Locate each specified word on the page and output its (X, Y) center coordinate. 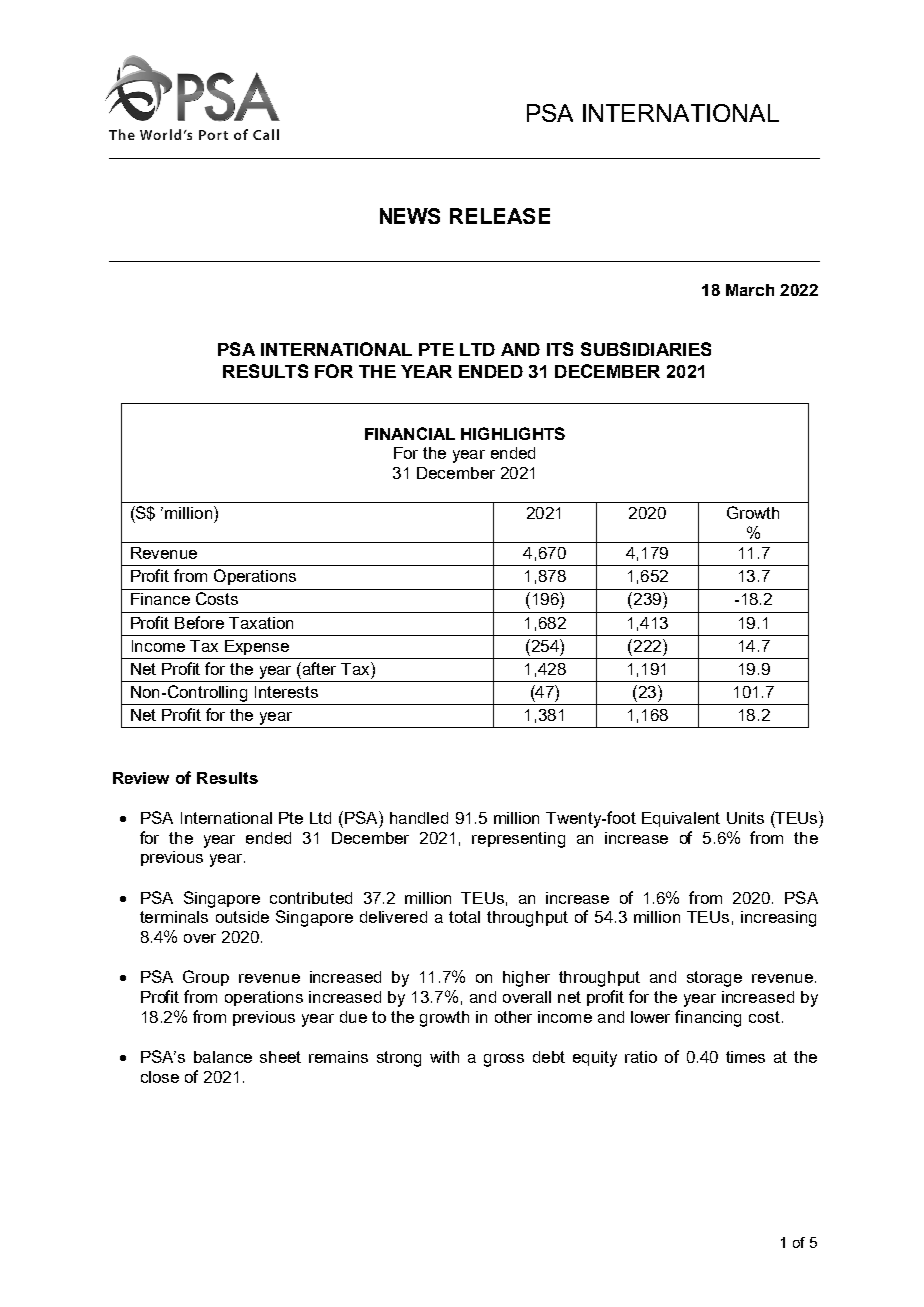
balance (223, 1057)
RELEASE (500, 216)
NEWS (410, 216)
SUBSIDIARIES (646, 349)
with (444, 1057)
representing (518, 840)
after (319, 668)
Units (745, 818)
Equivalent (681, 819)
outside (242, 917)
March (750, 290)
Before (199, 622)
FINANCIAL (410, 433)
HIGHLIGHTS (513, 433)
